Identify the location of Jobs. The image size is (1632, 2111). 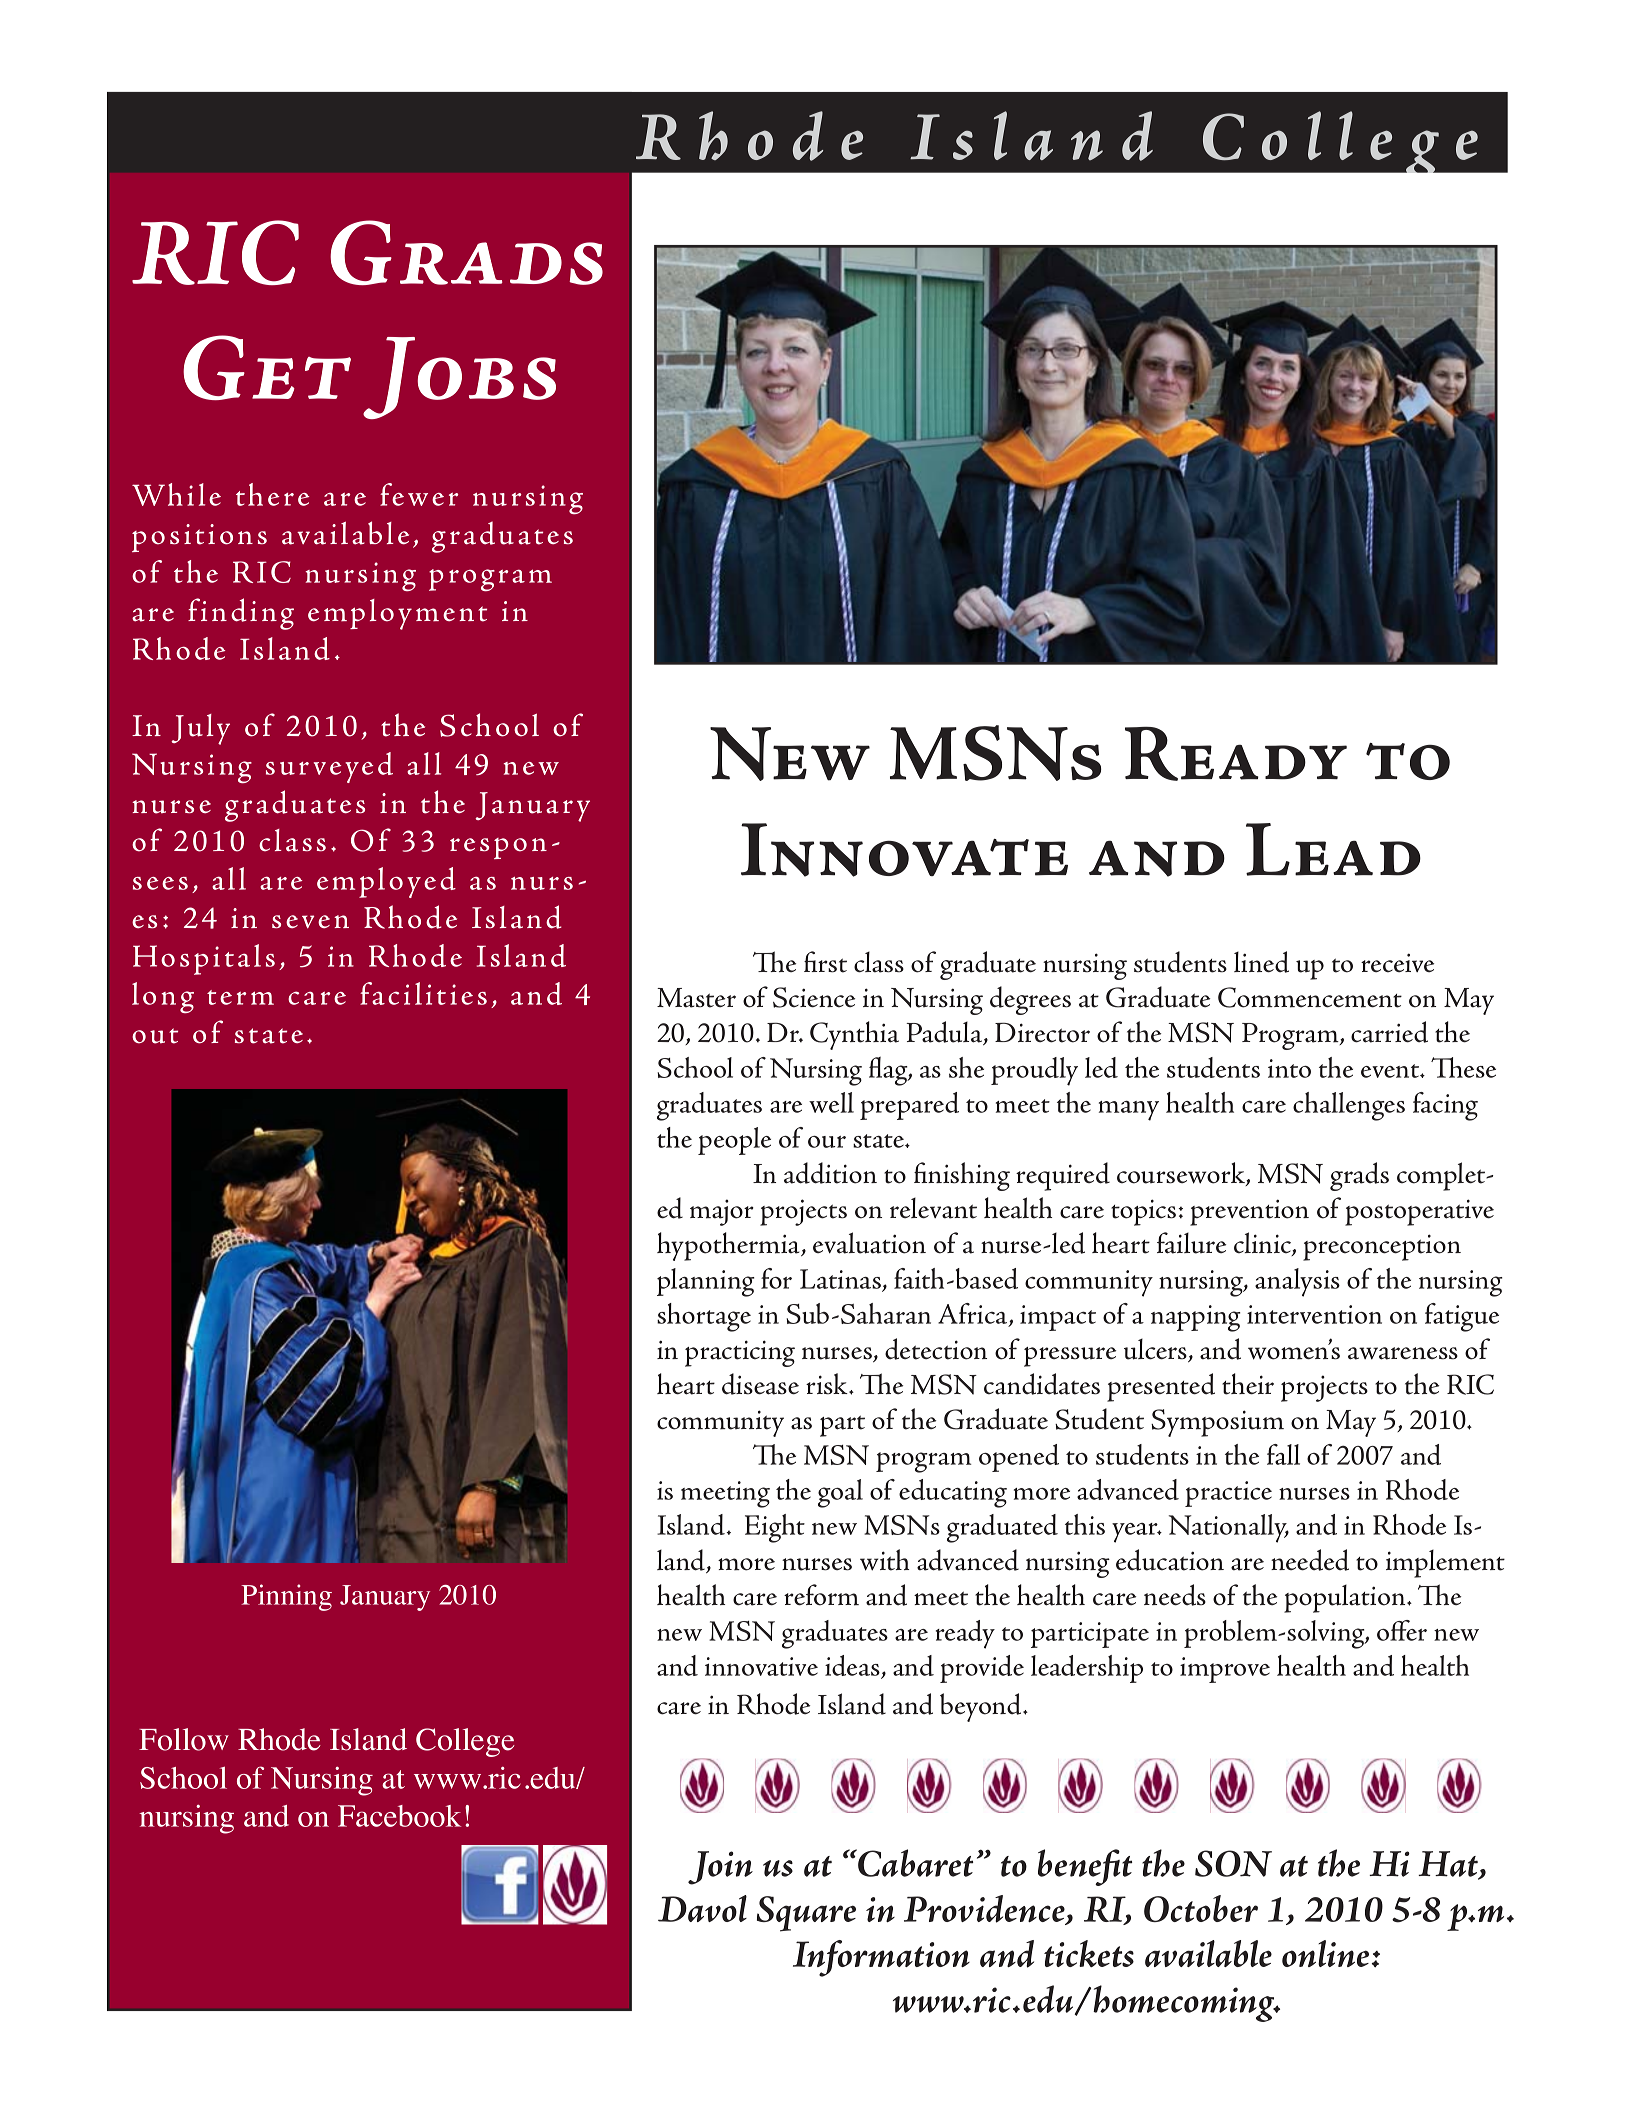
(459, 378).
